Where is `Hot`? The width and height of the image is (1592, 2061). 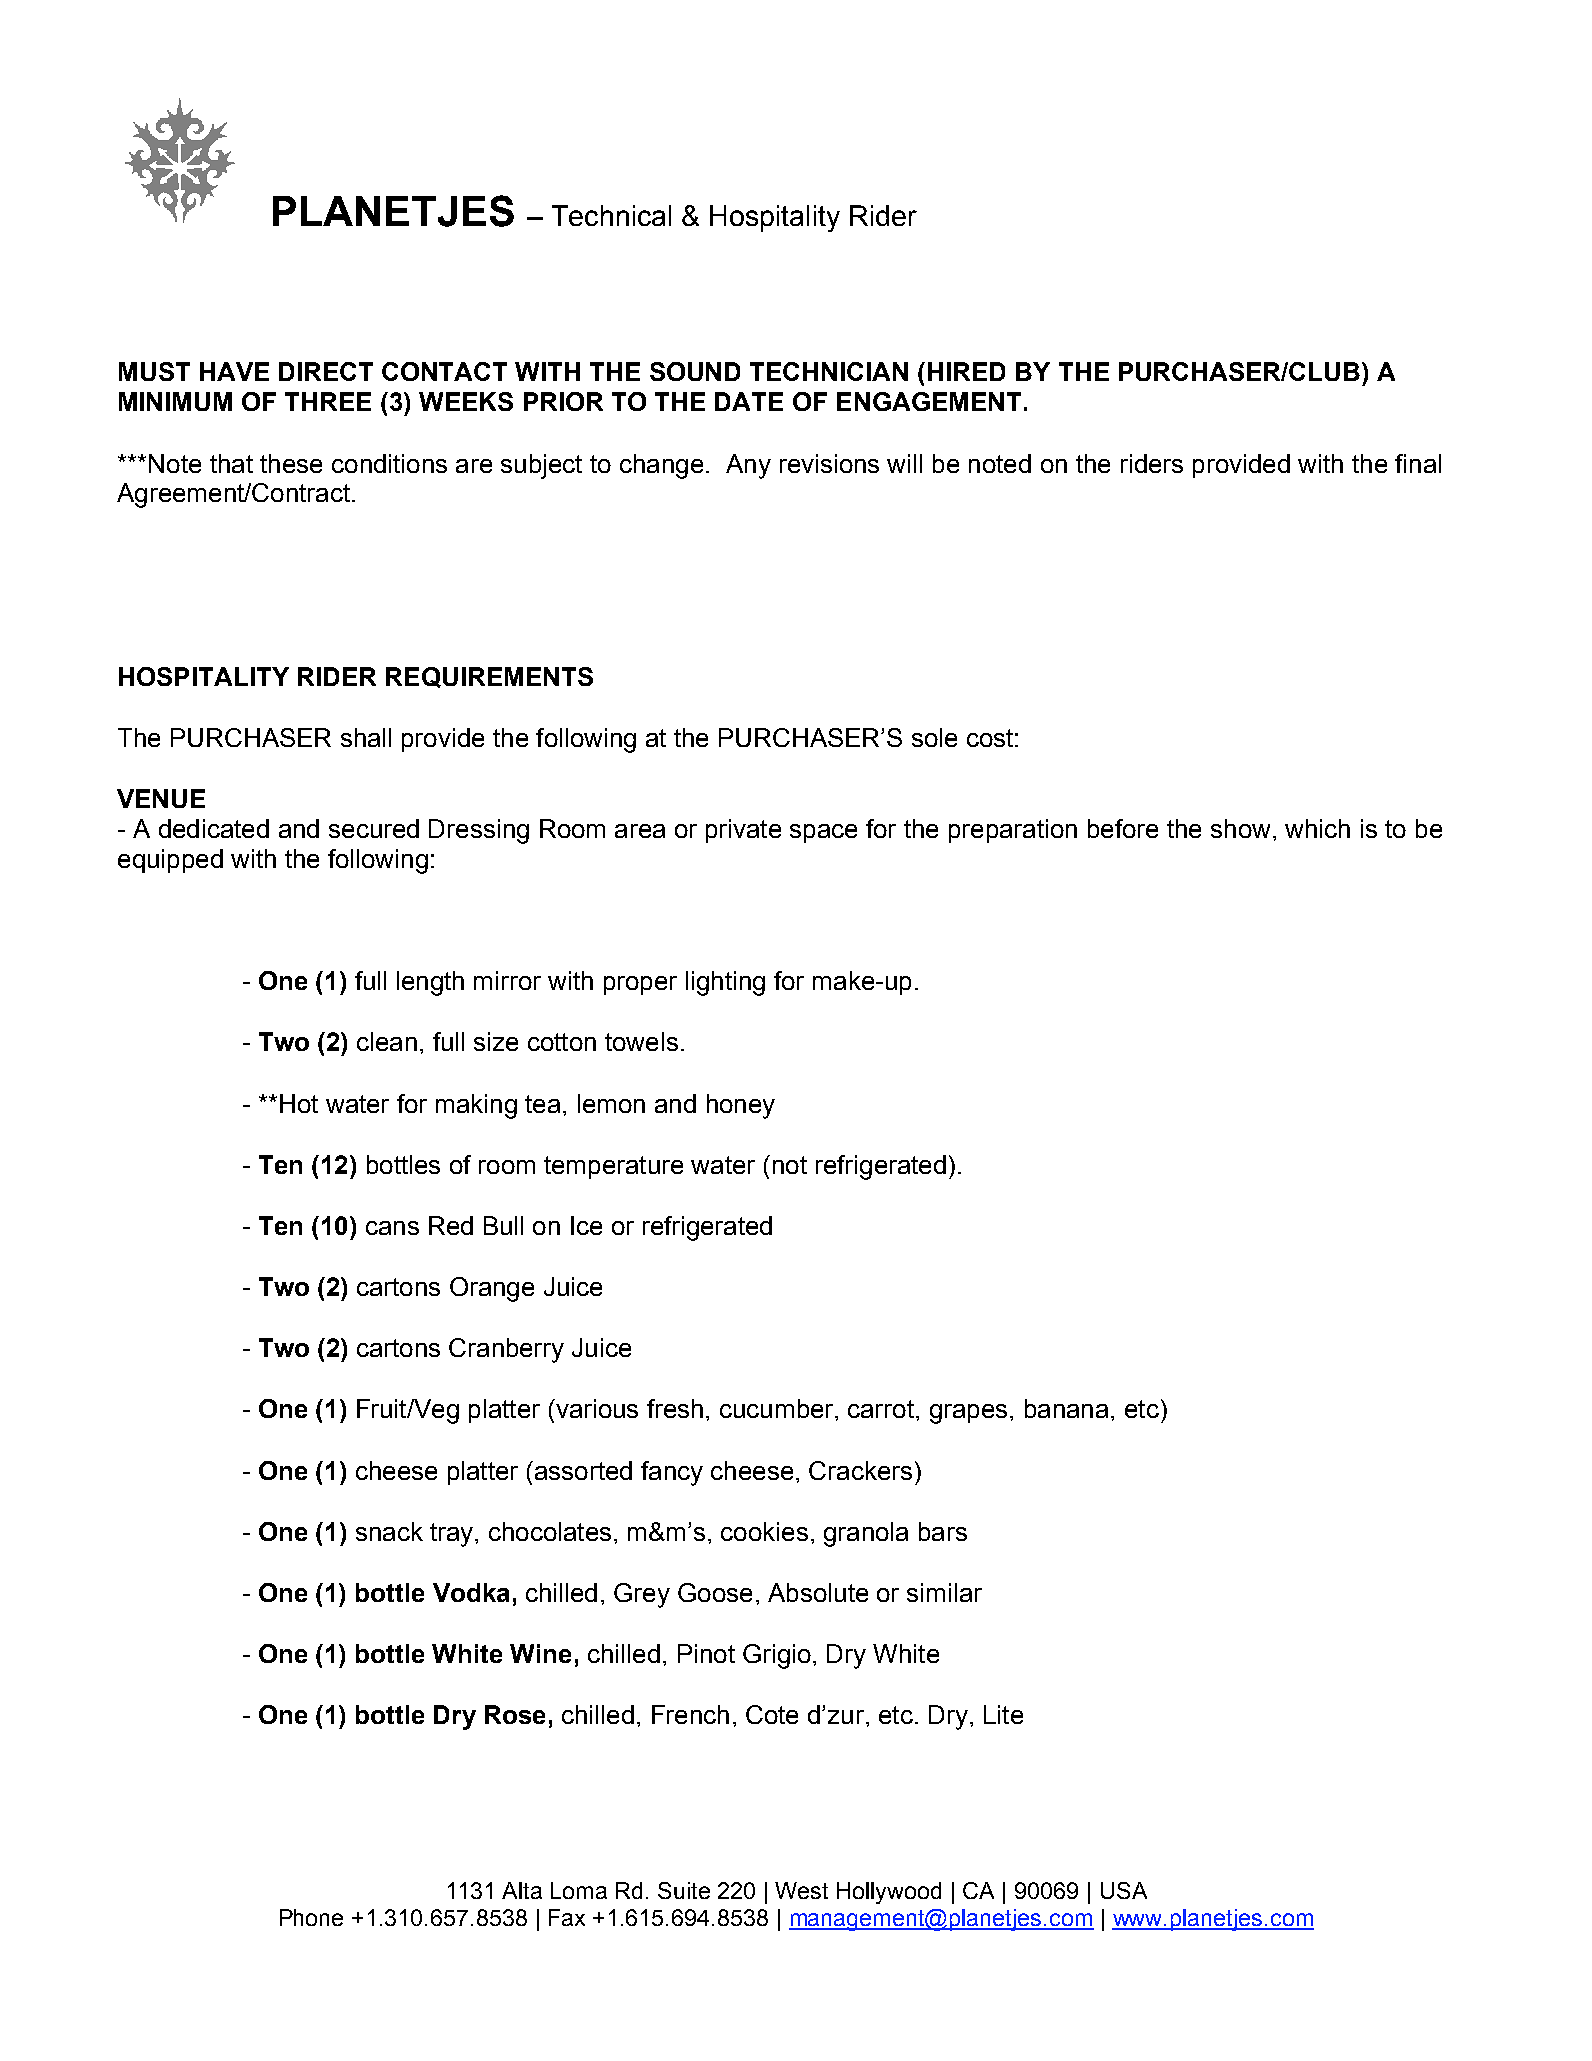 Hot is located at coordinates (299, 1103).
